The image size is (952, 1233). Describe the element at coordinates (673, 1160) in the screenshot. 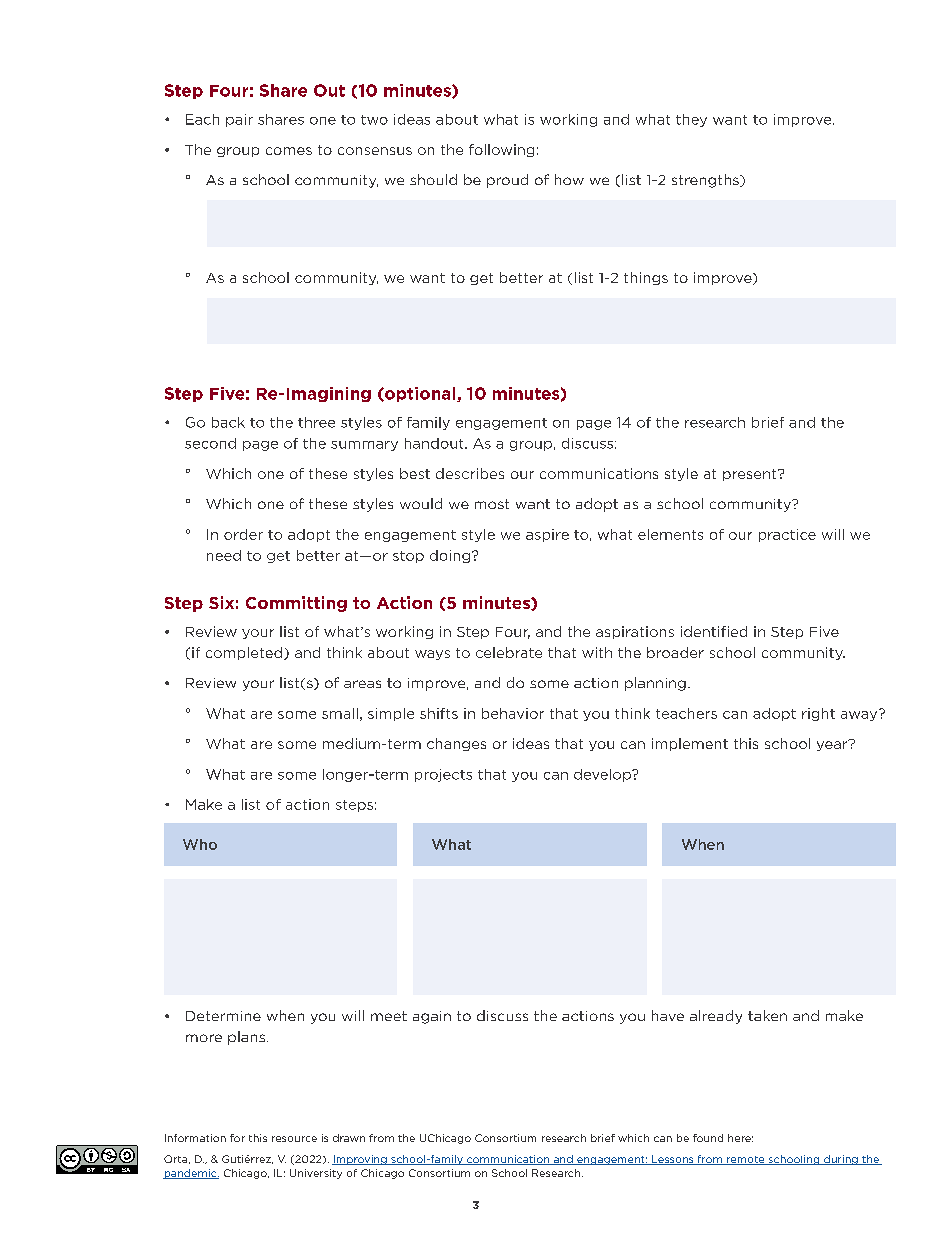

I see `Lessons` at that location.
